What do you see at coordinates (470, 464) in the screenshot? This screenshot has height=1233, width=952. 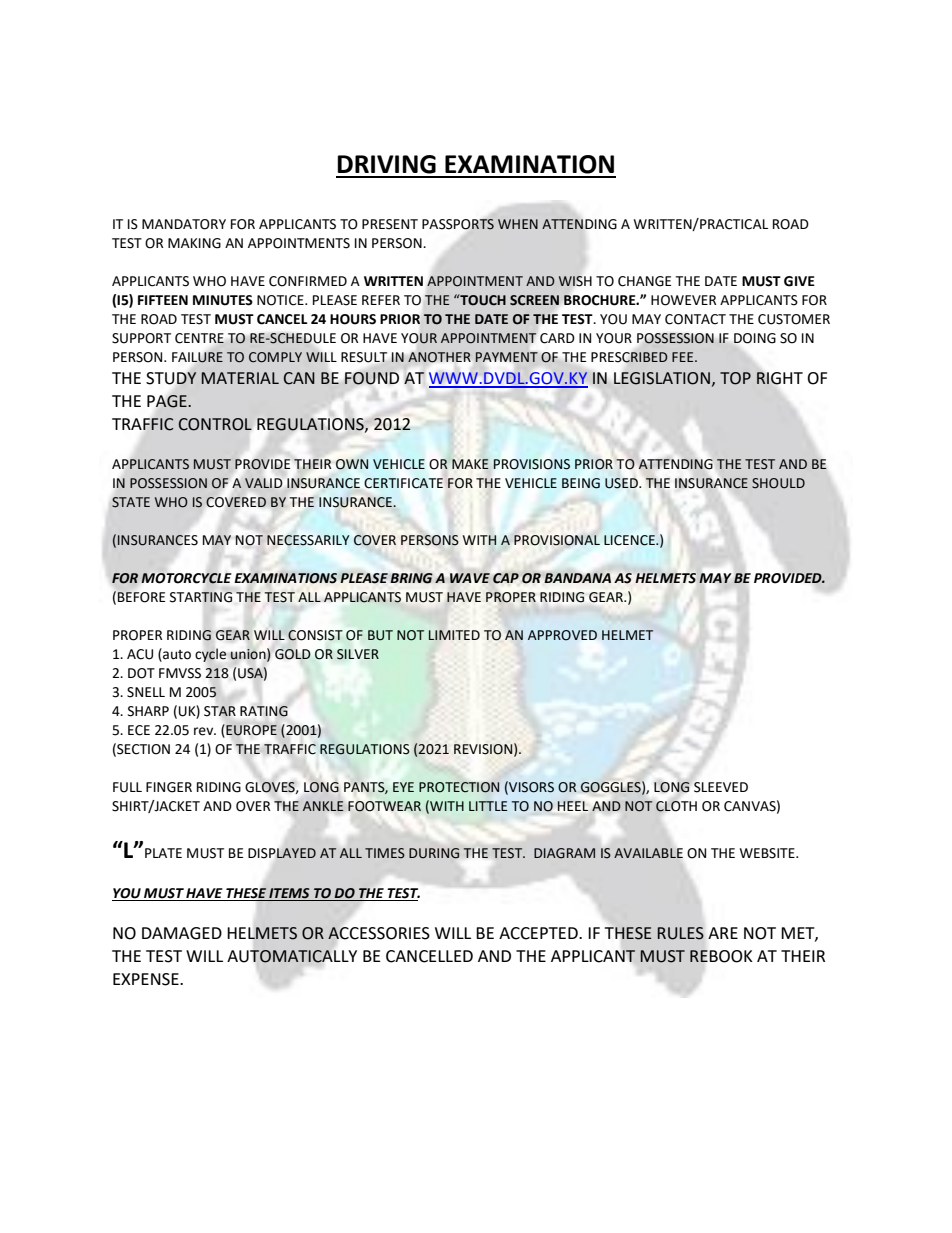 I see `MAKE` at bounding box center [470, 464].
